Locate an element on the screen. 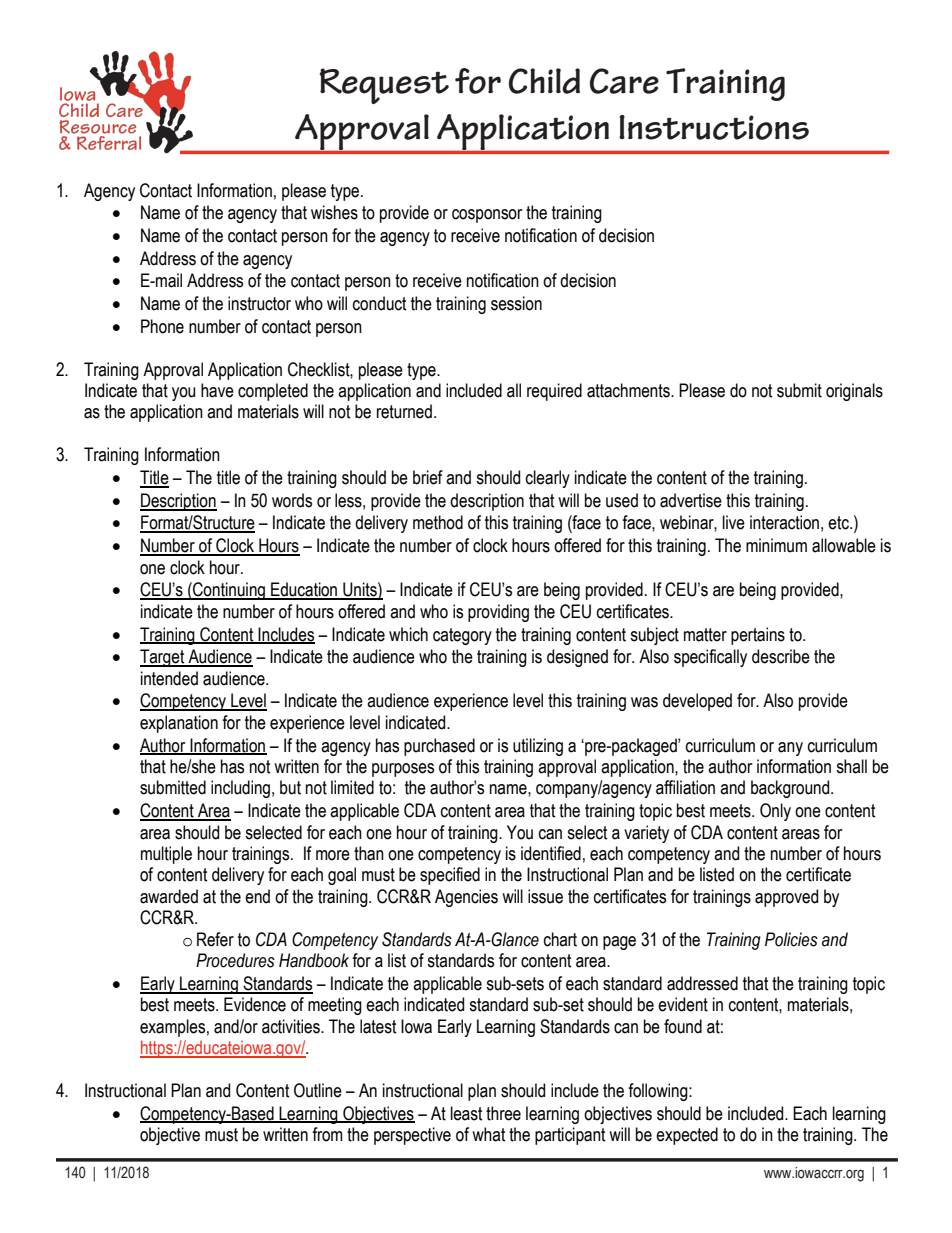 This screenshot has height=1233, width=952. three is located at coordinates (503, 1113).
